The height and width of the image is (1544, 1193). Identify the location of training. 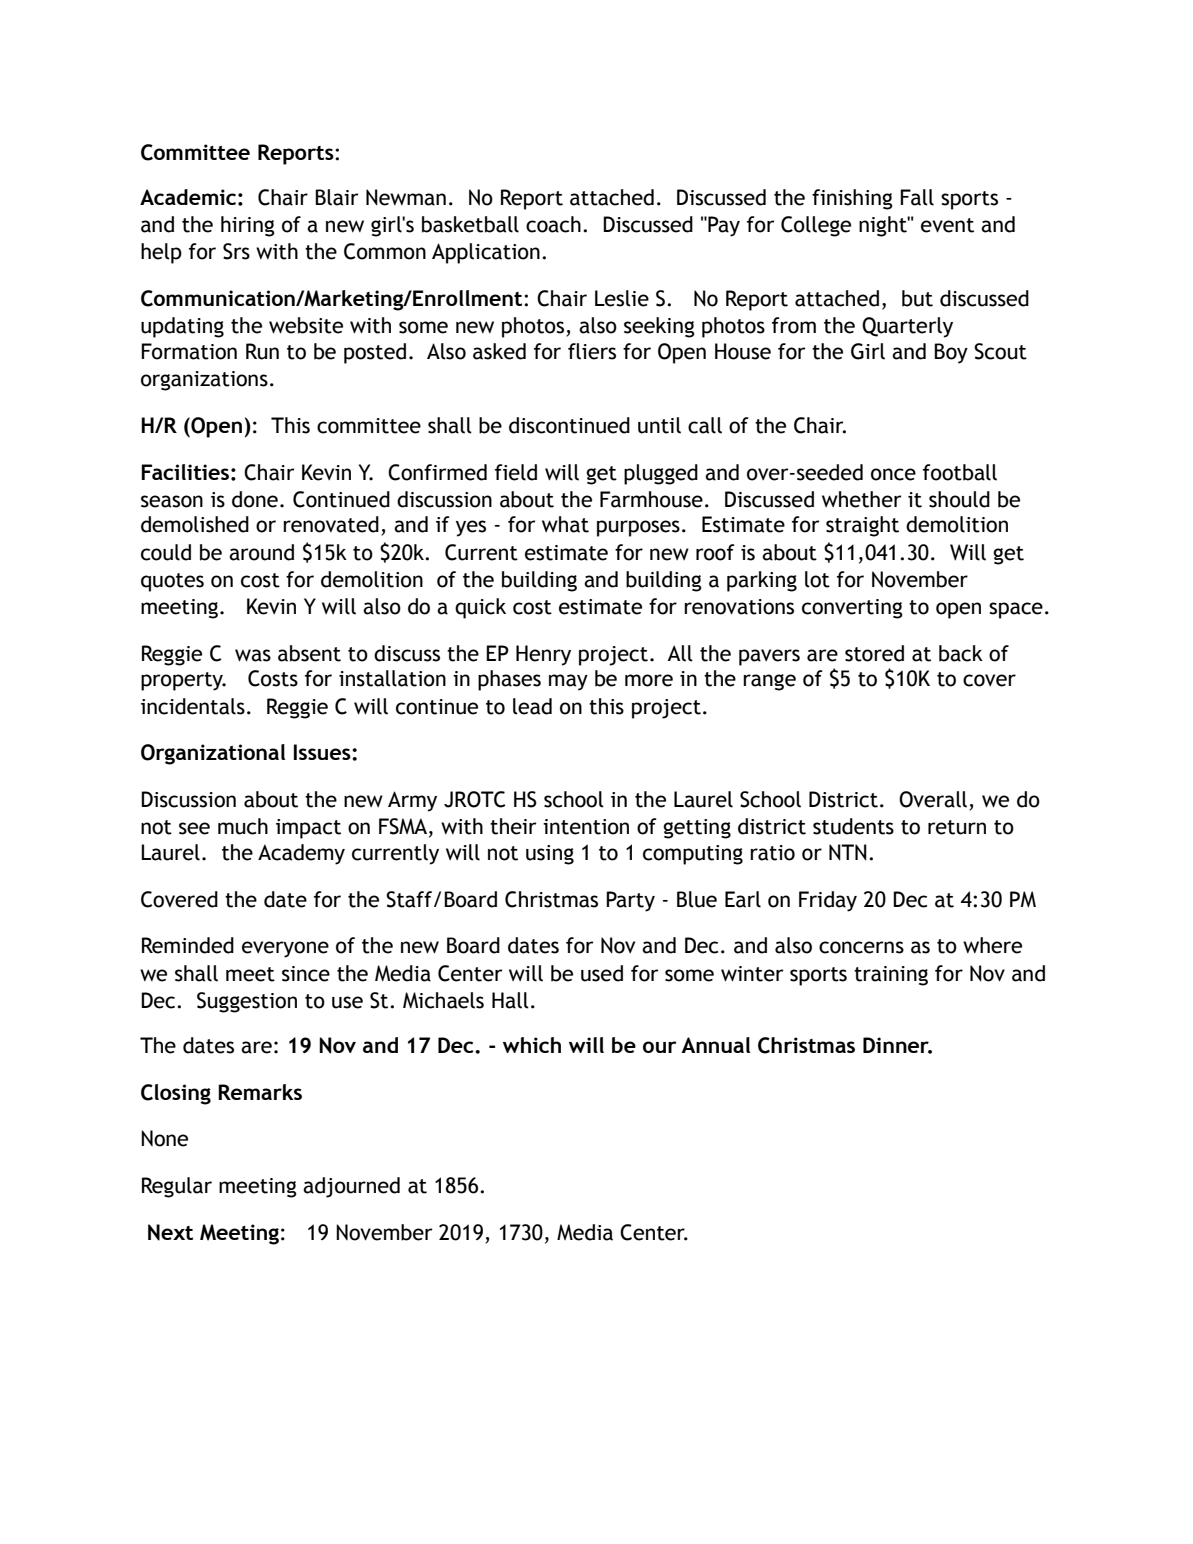
(891, 976).
